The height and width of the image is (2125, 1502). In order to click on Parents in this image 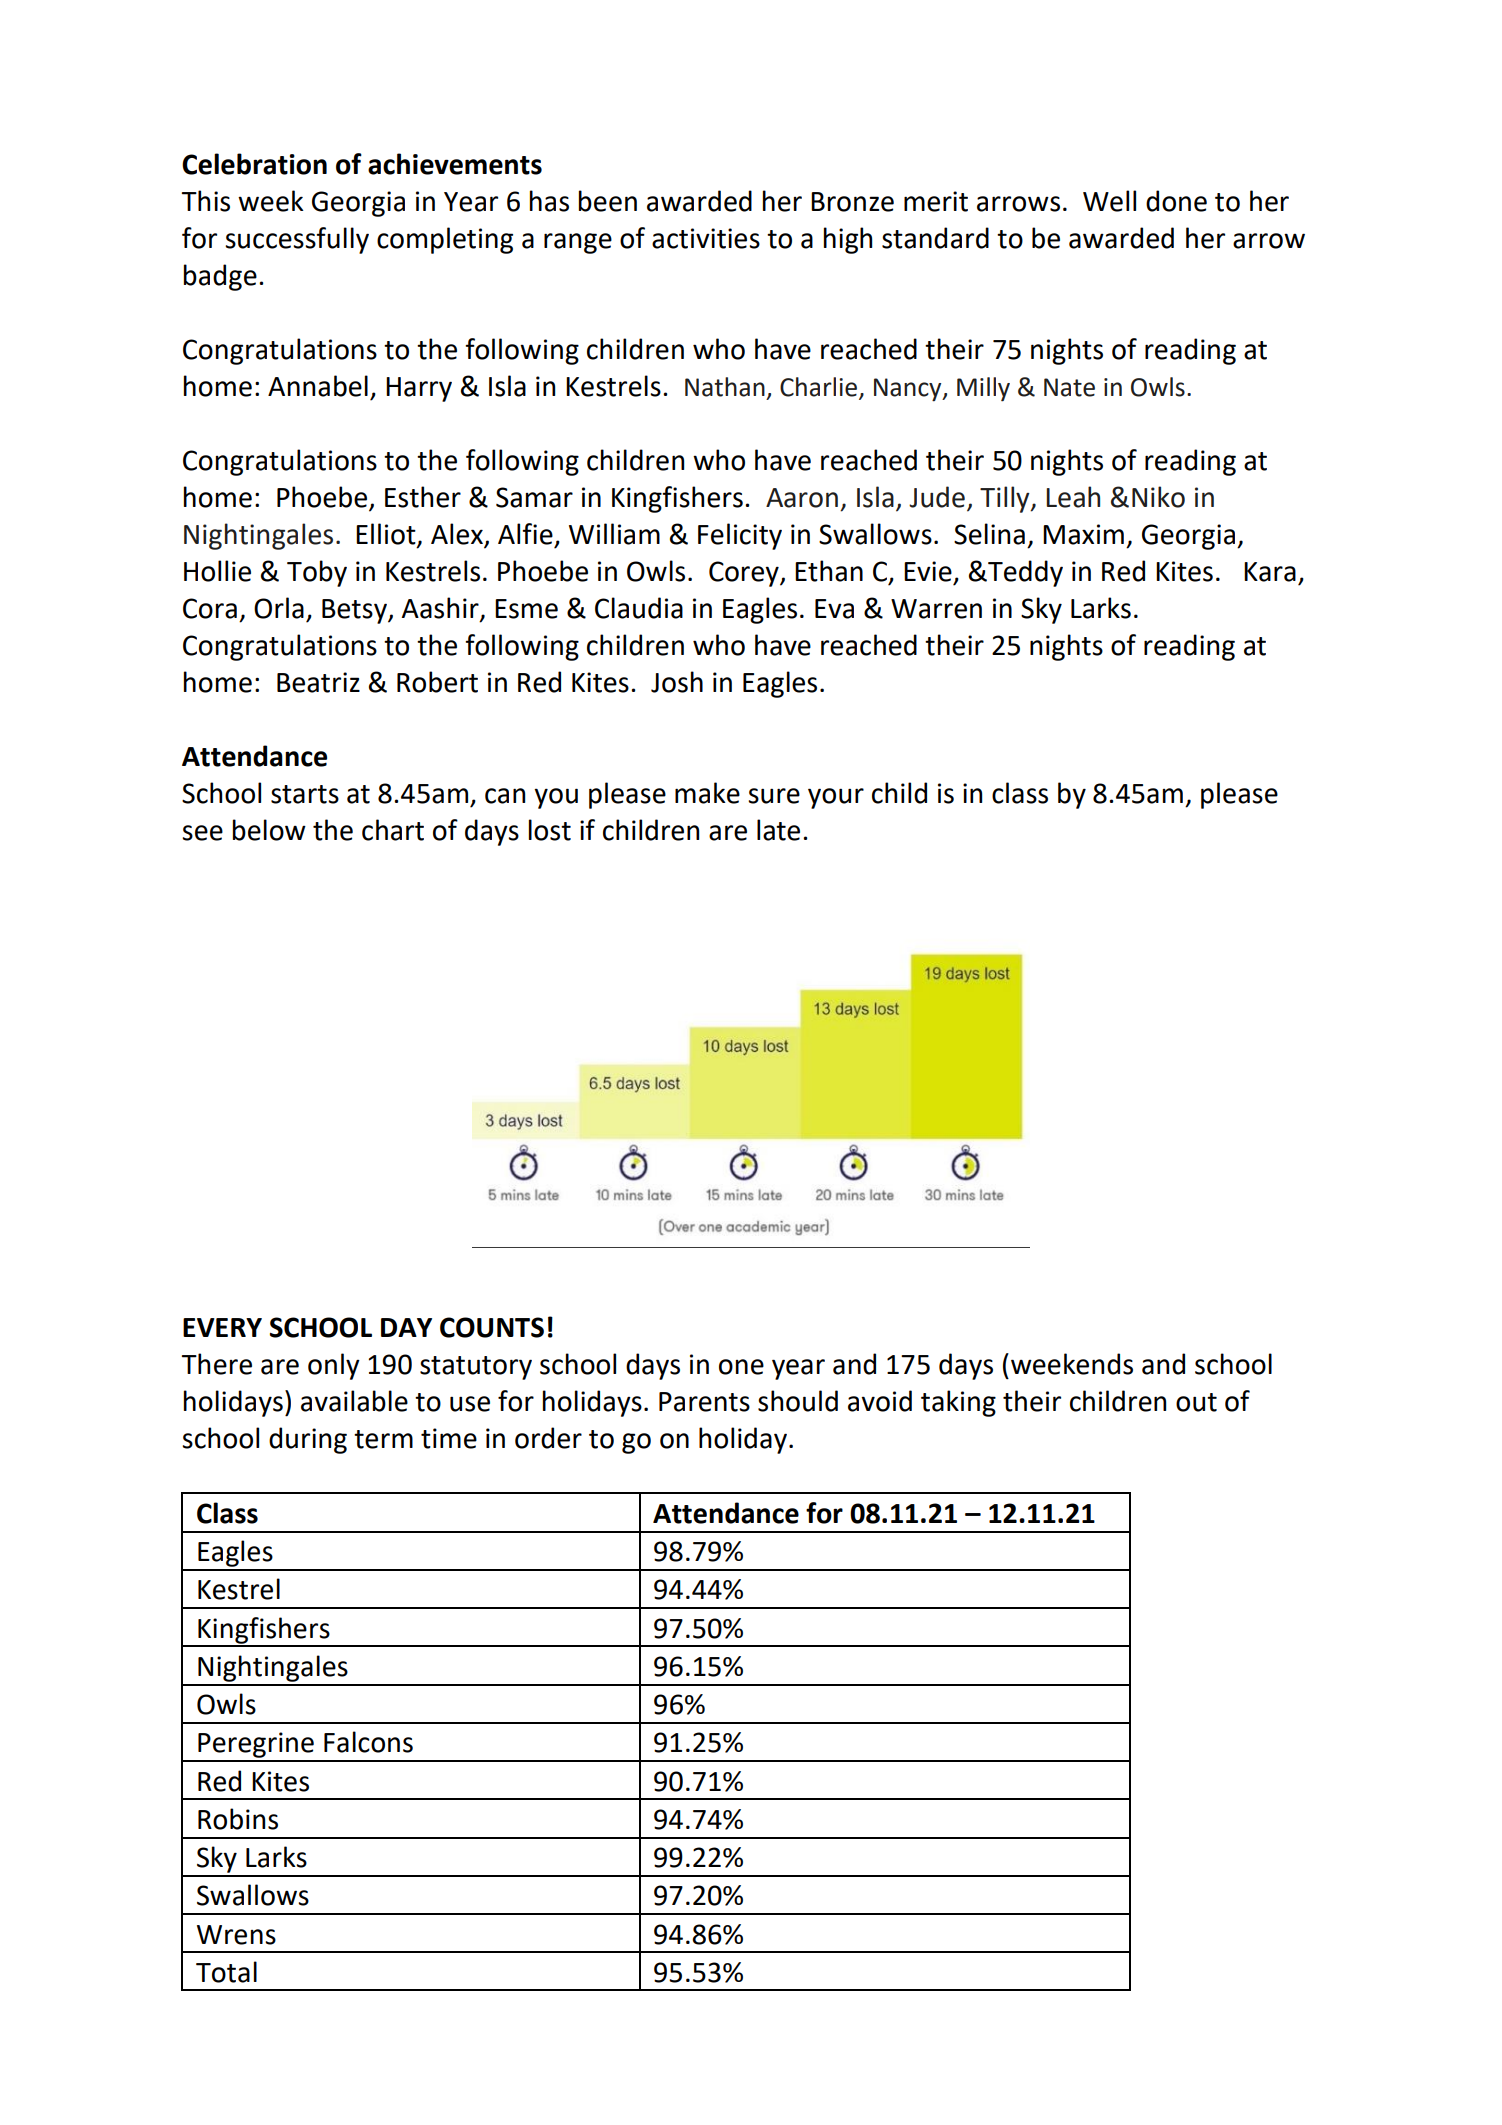, I will do `click(704, 1402)`.
